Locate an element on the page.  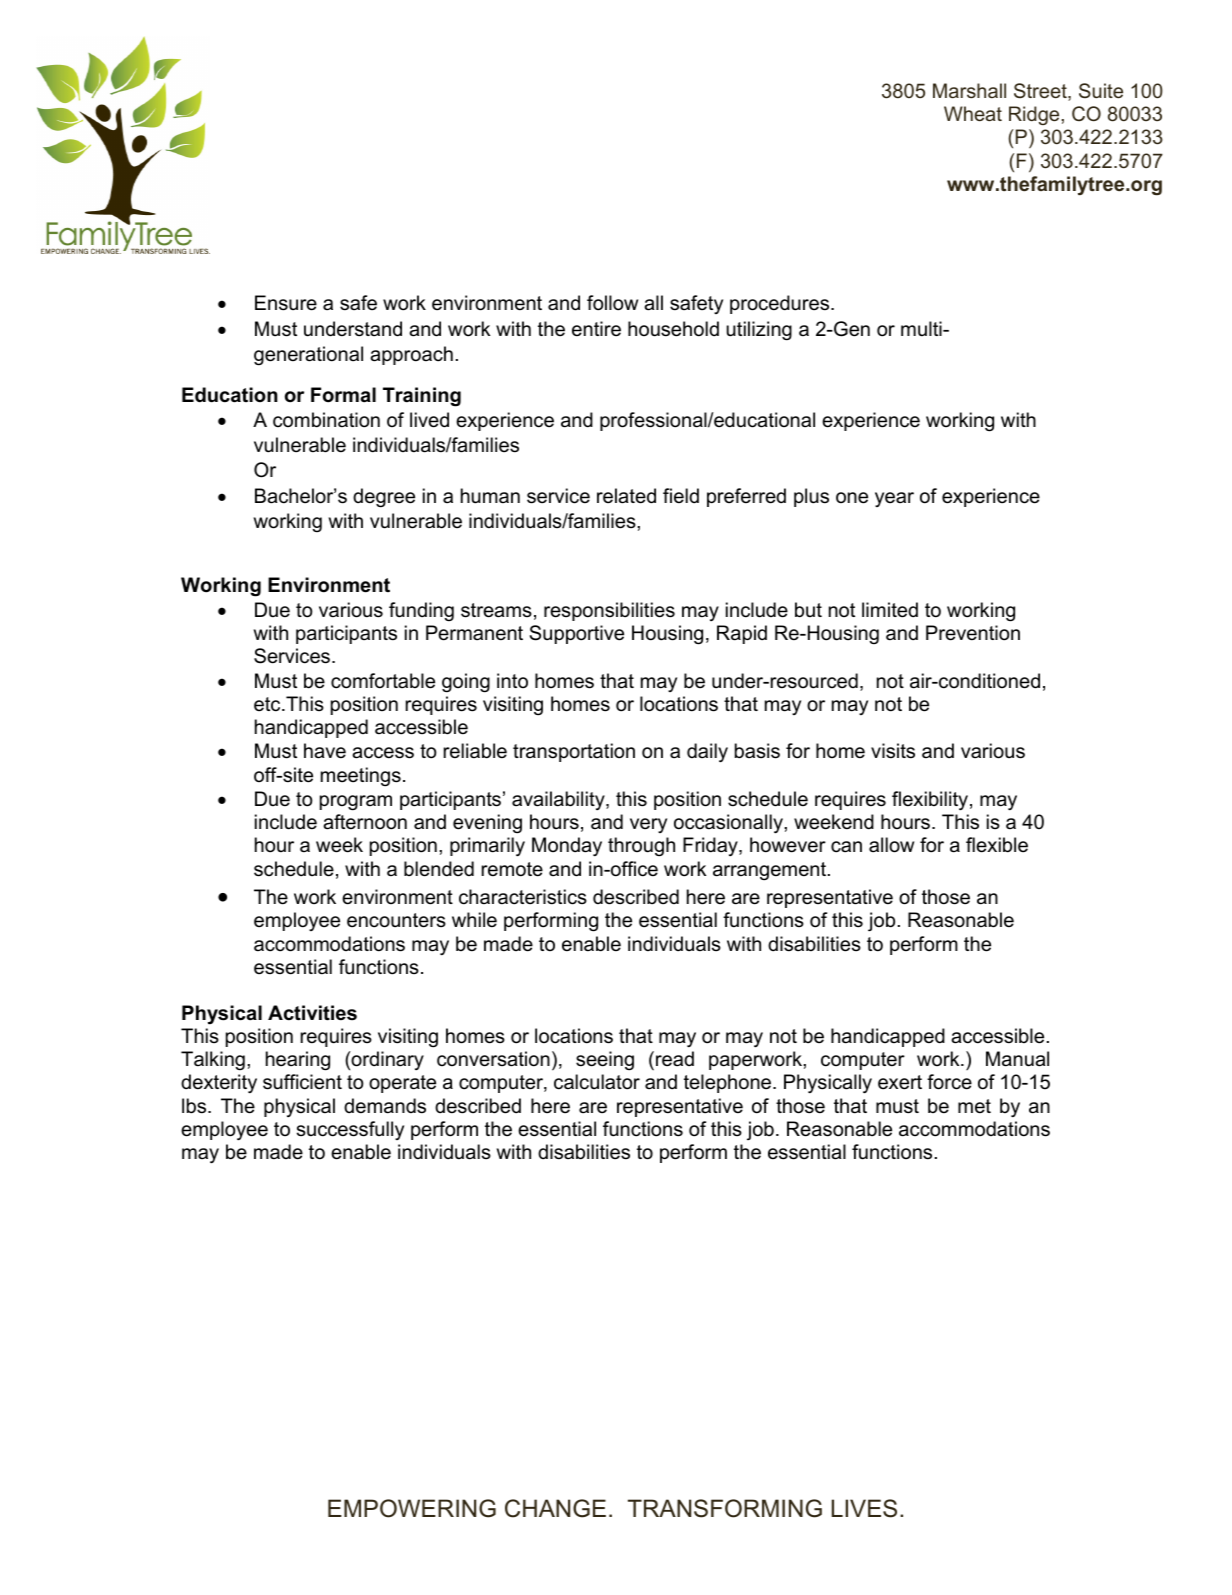
responsibilities is located at coordinates (609, 611).
